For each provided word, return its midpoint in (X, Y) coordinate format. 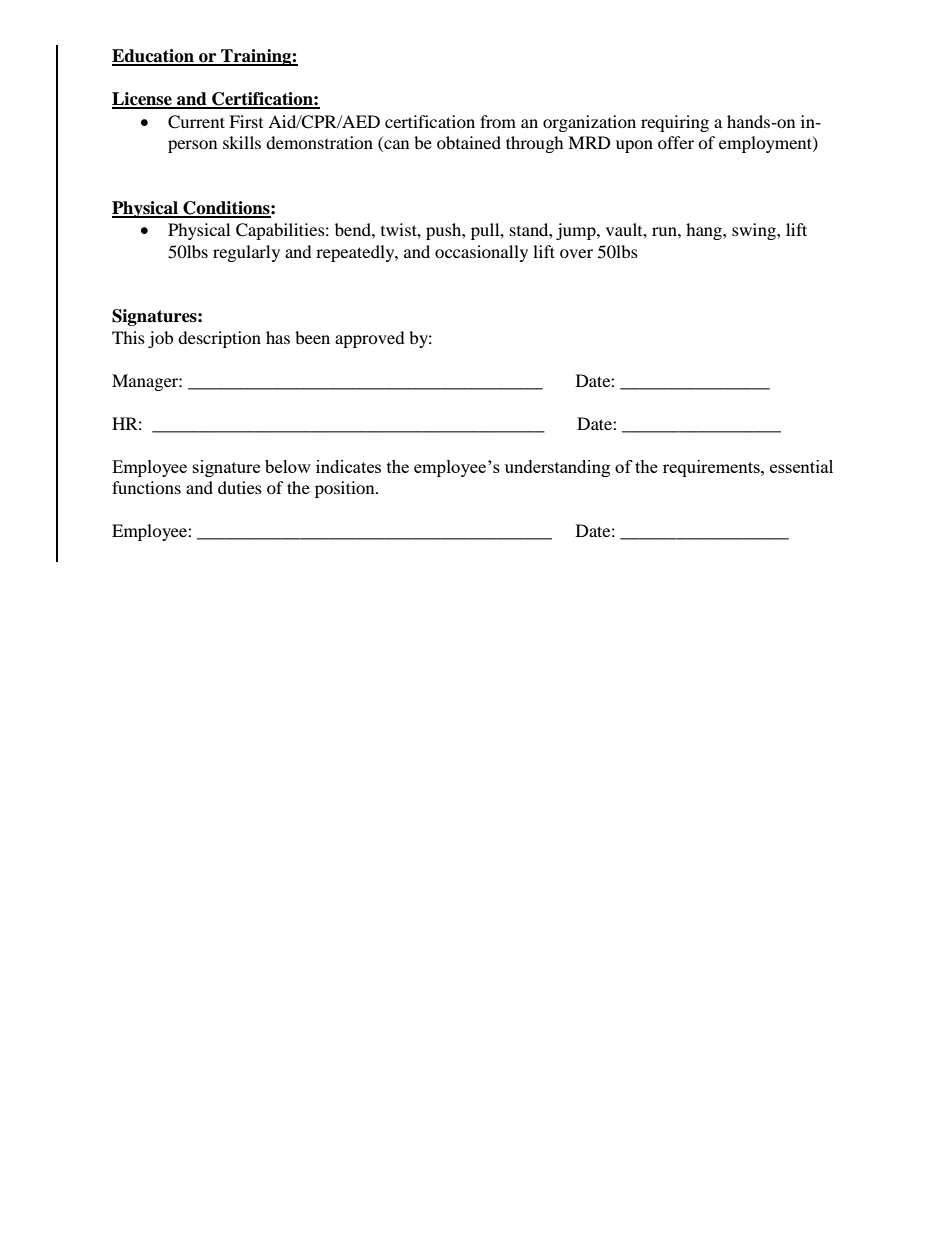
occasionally (481, 253)
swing (755, 231)
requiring (675, 123)
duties (240, 487)
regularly (246, 253)
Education (154, 57)
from (498, 121)
